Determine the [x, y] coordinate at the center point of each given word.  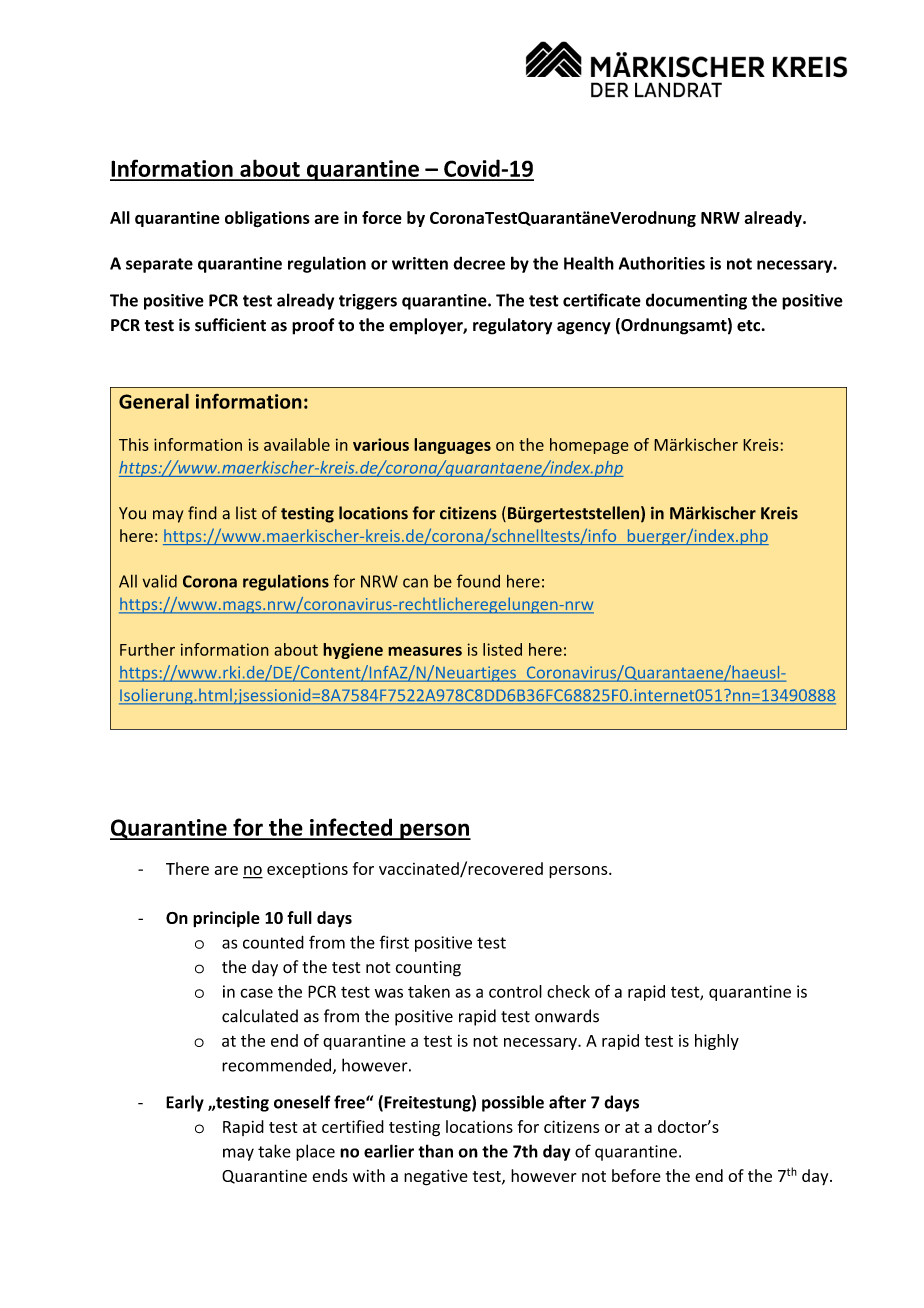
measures [425, 651]
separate [159, 265]
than [435, 1151]
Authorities [662, 263]
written [420, 263]
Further [147, 649]
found [478, 581]
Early [185, 1103]
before [636, 1175]
